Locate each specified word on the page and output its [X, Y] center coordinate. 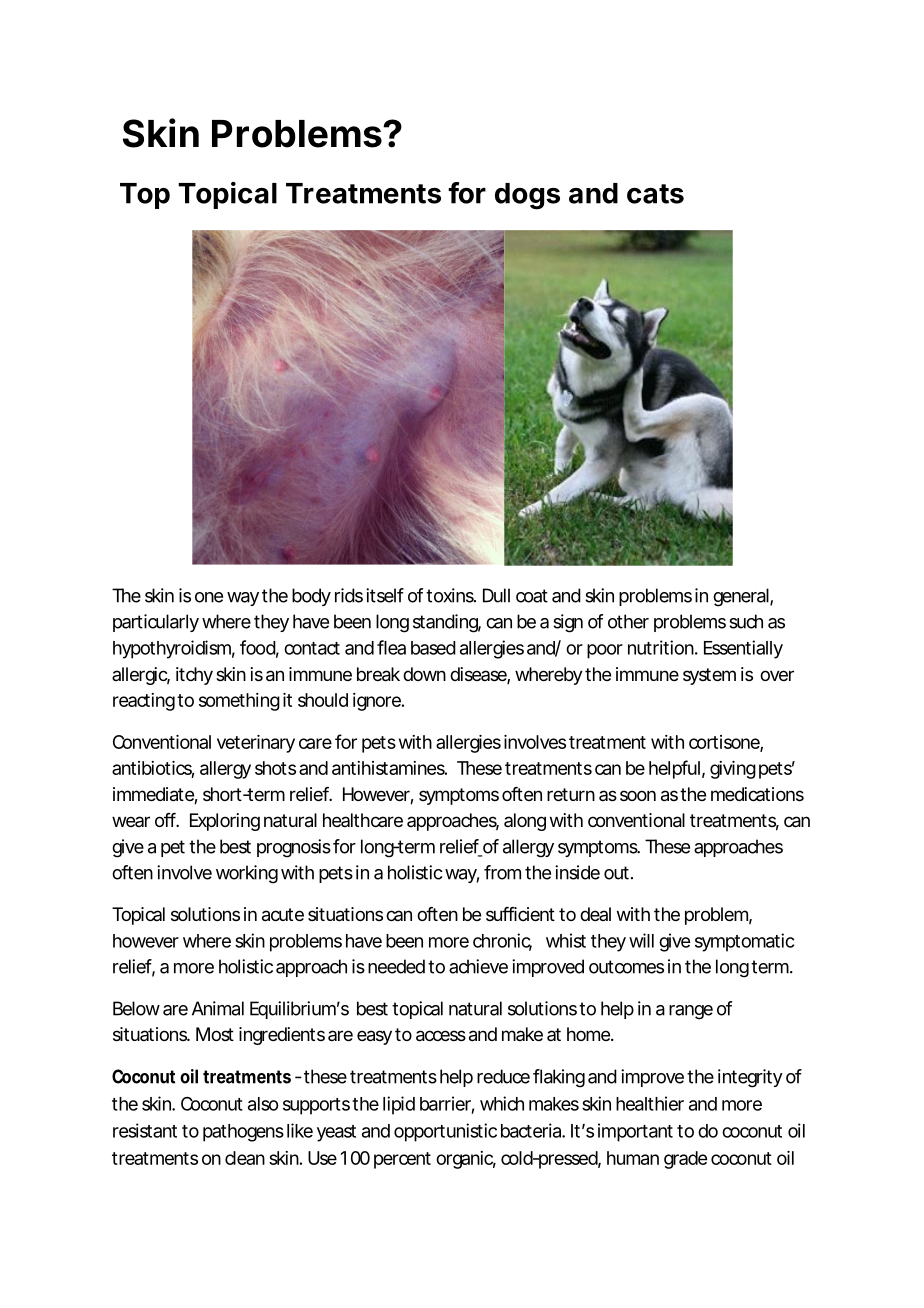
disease [480, 675]
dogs [527, 196]
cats [655, 194]
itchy [194, 676]
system [709, 676]
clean [245, 1158]
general [742, 597]
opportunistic [445, 1132]
